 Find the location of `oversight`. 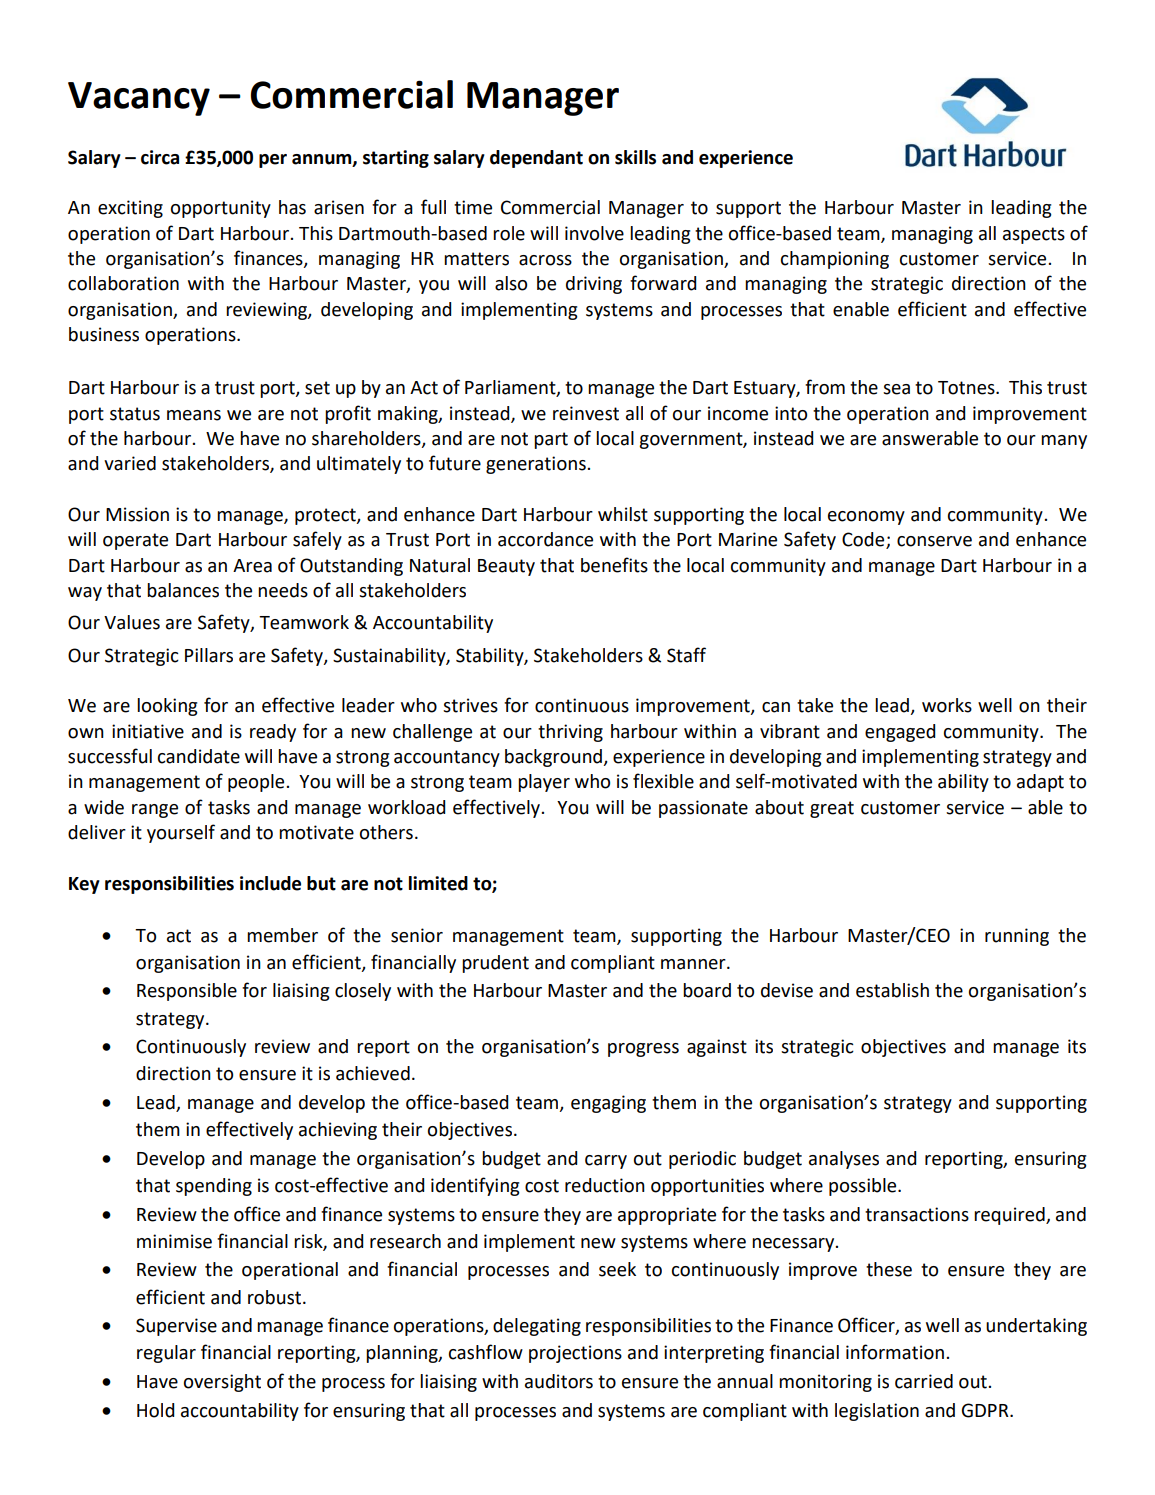

oversight is located at coordinates (222, 1383).
